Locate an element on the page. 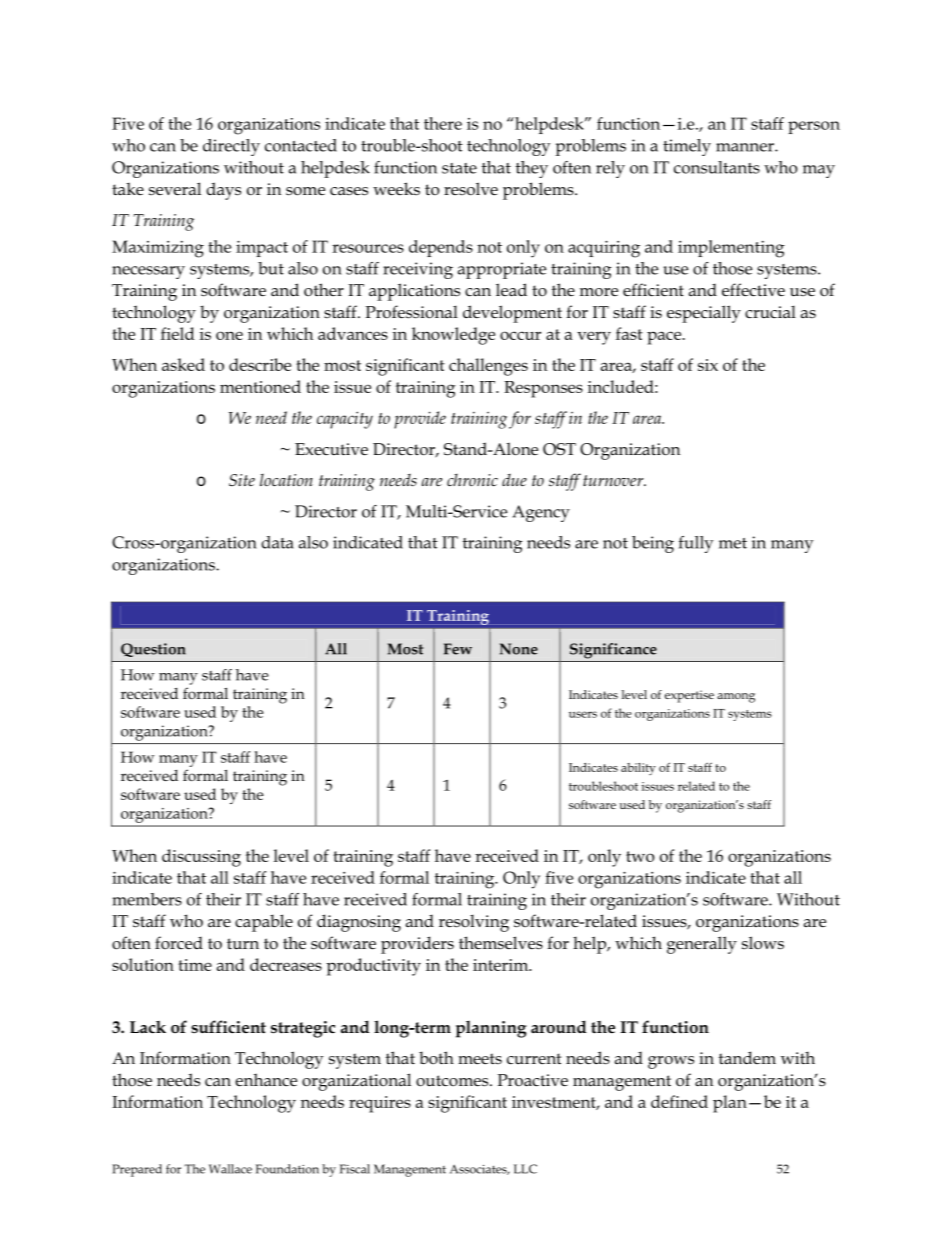  met is located at coordinates (733, 543).
